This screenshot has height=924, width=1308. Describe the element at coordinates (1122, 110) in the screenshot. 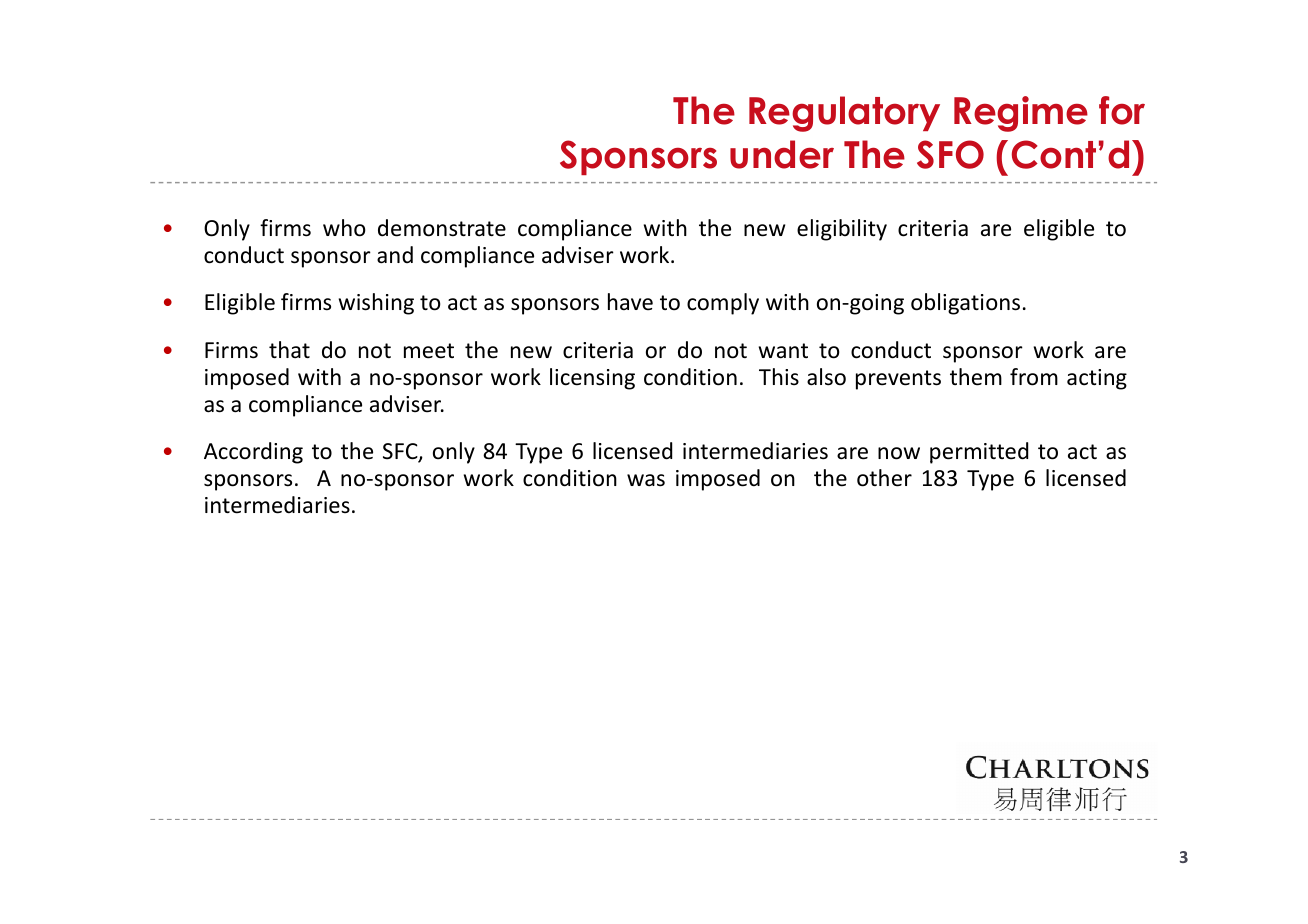

I see `for` at that location.
